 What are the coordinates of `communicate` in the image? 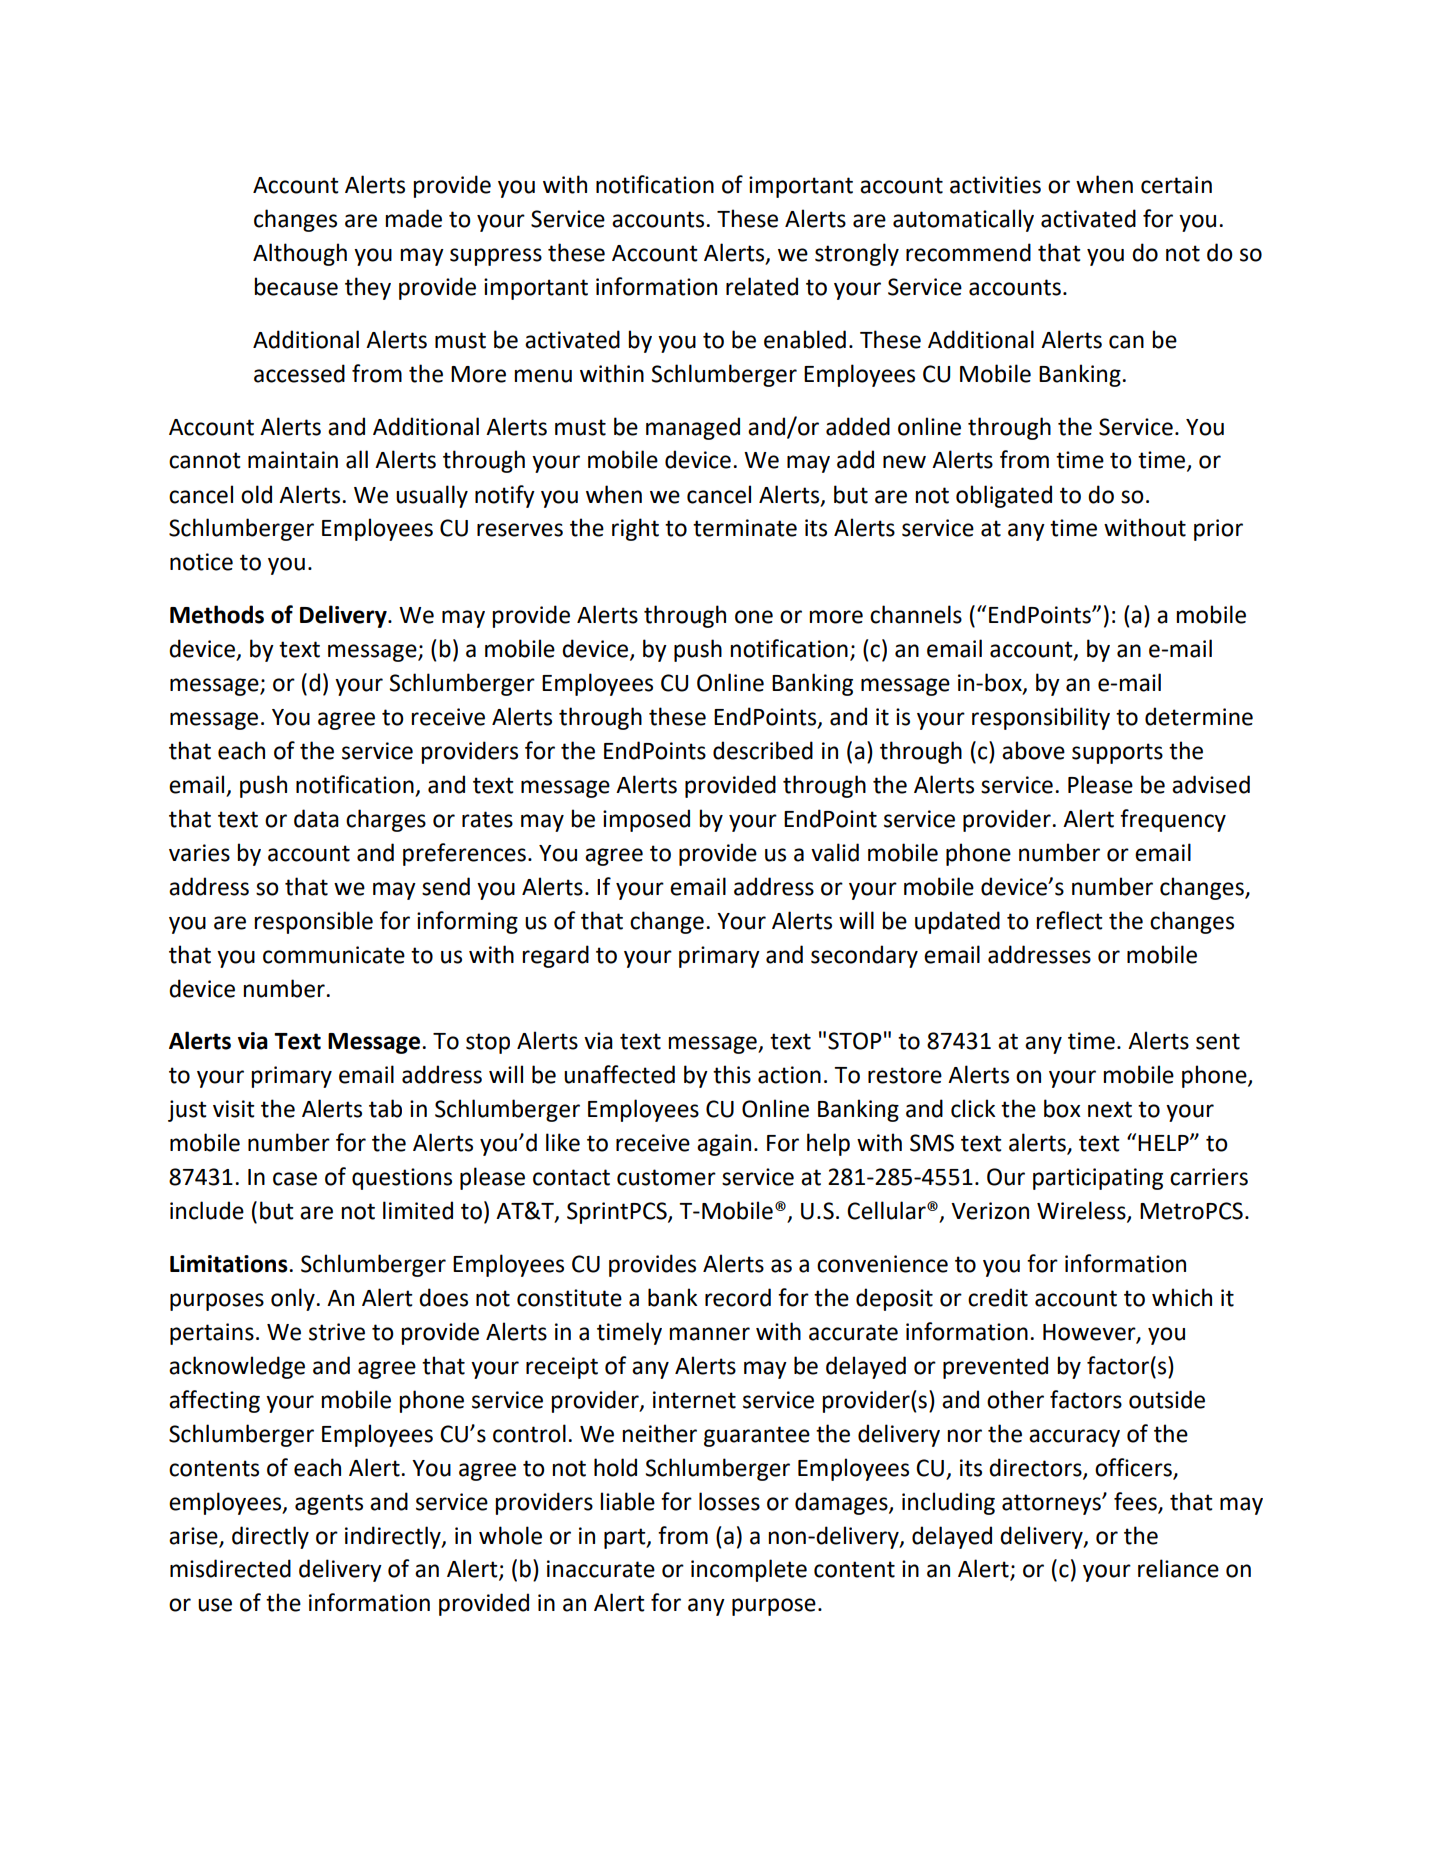 It's located at (334, 955).
